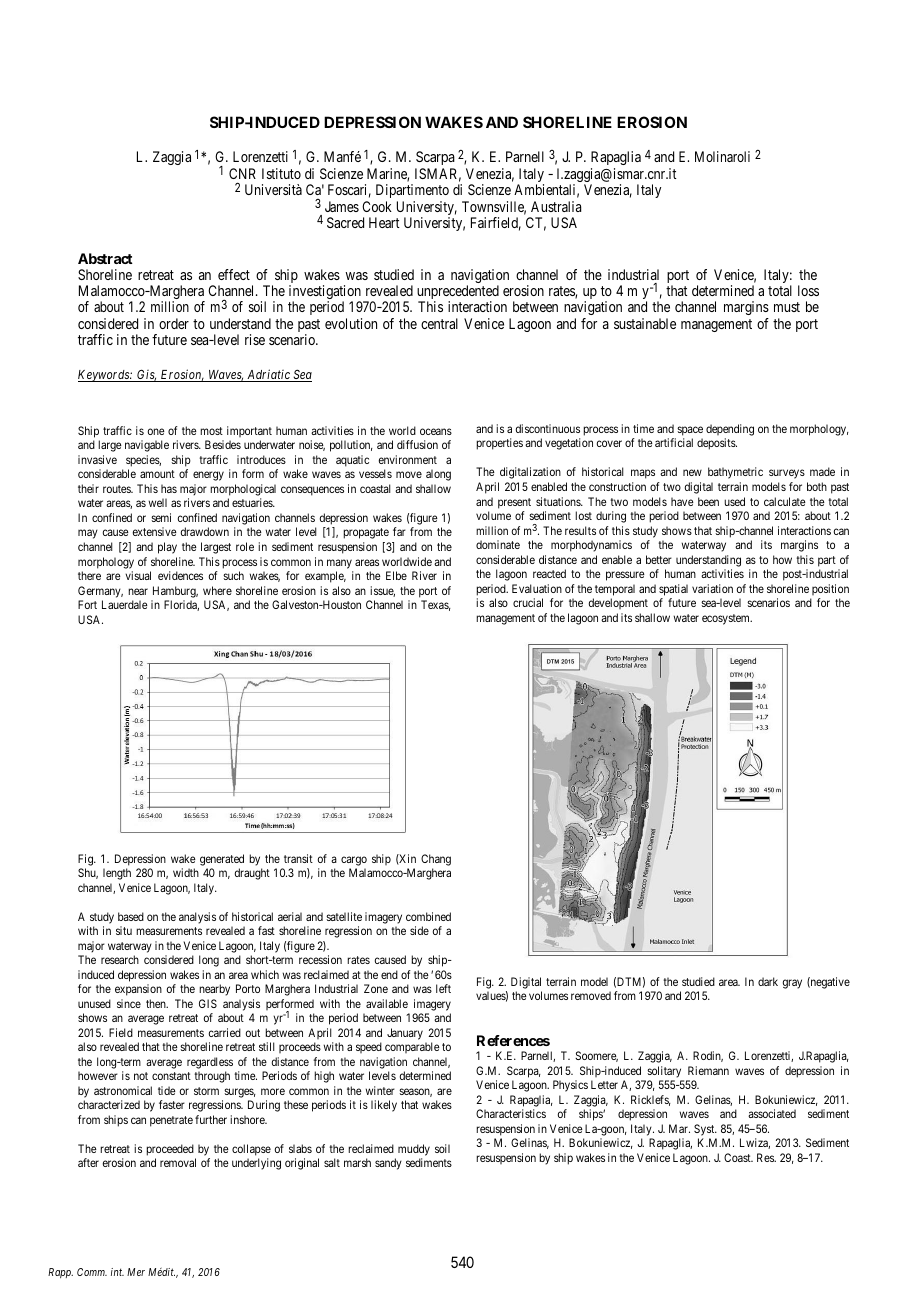 The image size is (924, 1308). What do you see at coordinates (138, 575) in the screenshot?
I see `visual` at bounding box center [138, 575].
